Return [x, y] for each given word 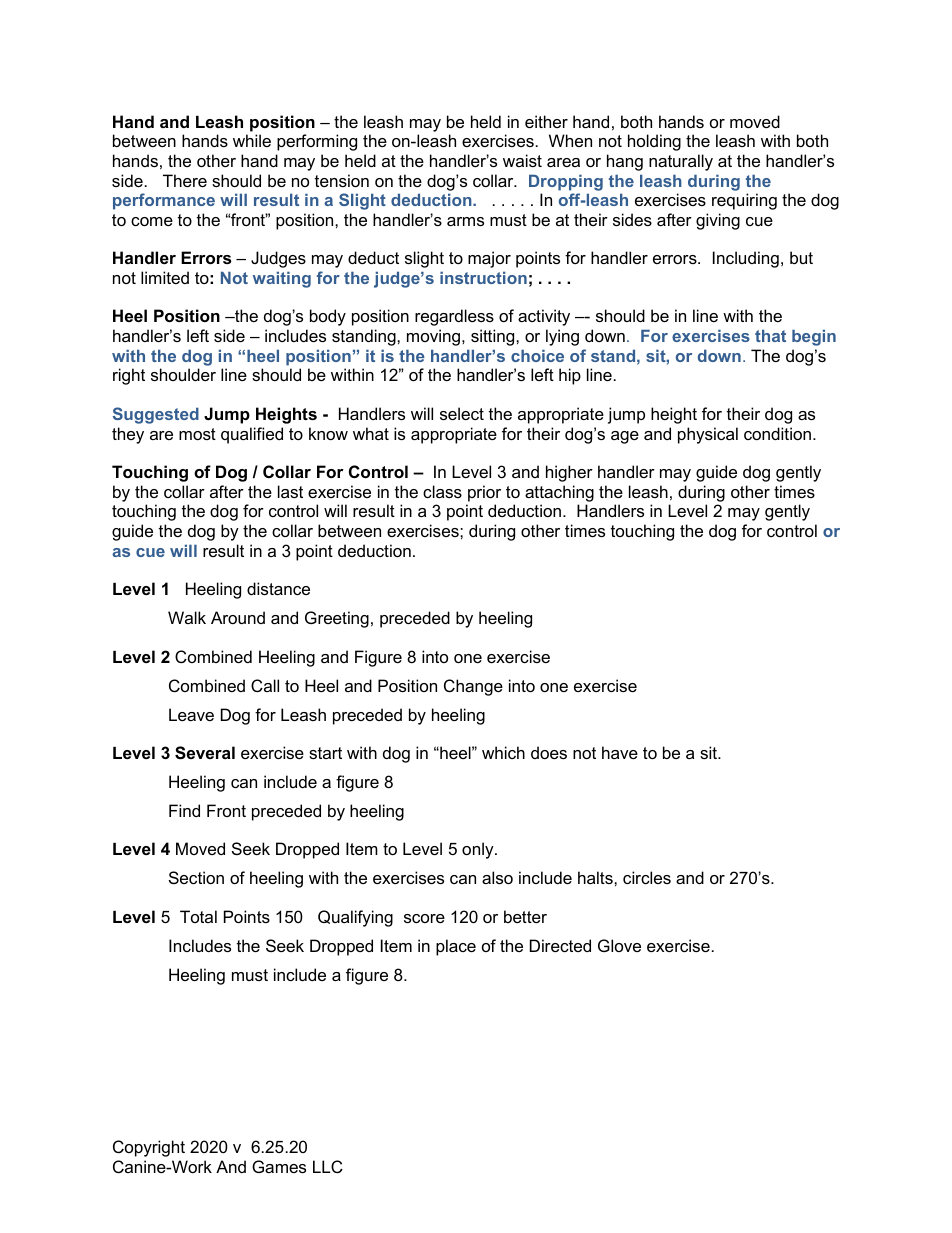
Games [279, 1166]
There [185, 180]
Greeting [337, 619]
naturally [681, 162]
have [620, 752]
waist [522, 160]
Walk [187, 617]
